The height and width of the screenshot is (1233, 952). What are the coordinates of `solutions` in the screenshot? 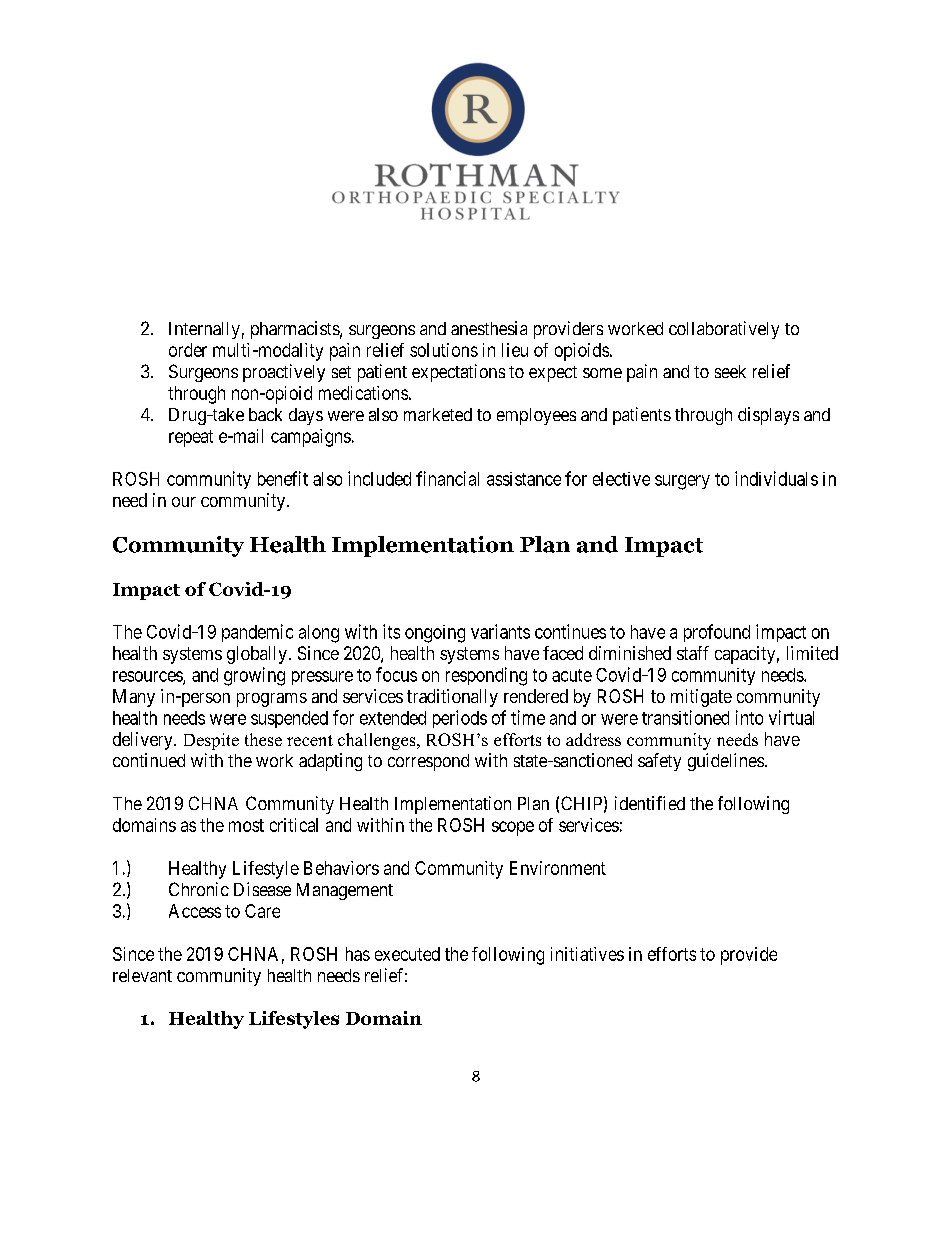 It's located at (444, 350).
